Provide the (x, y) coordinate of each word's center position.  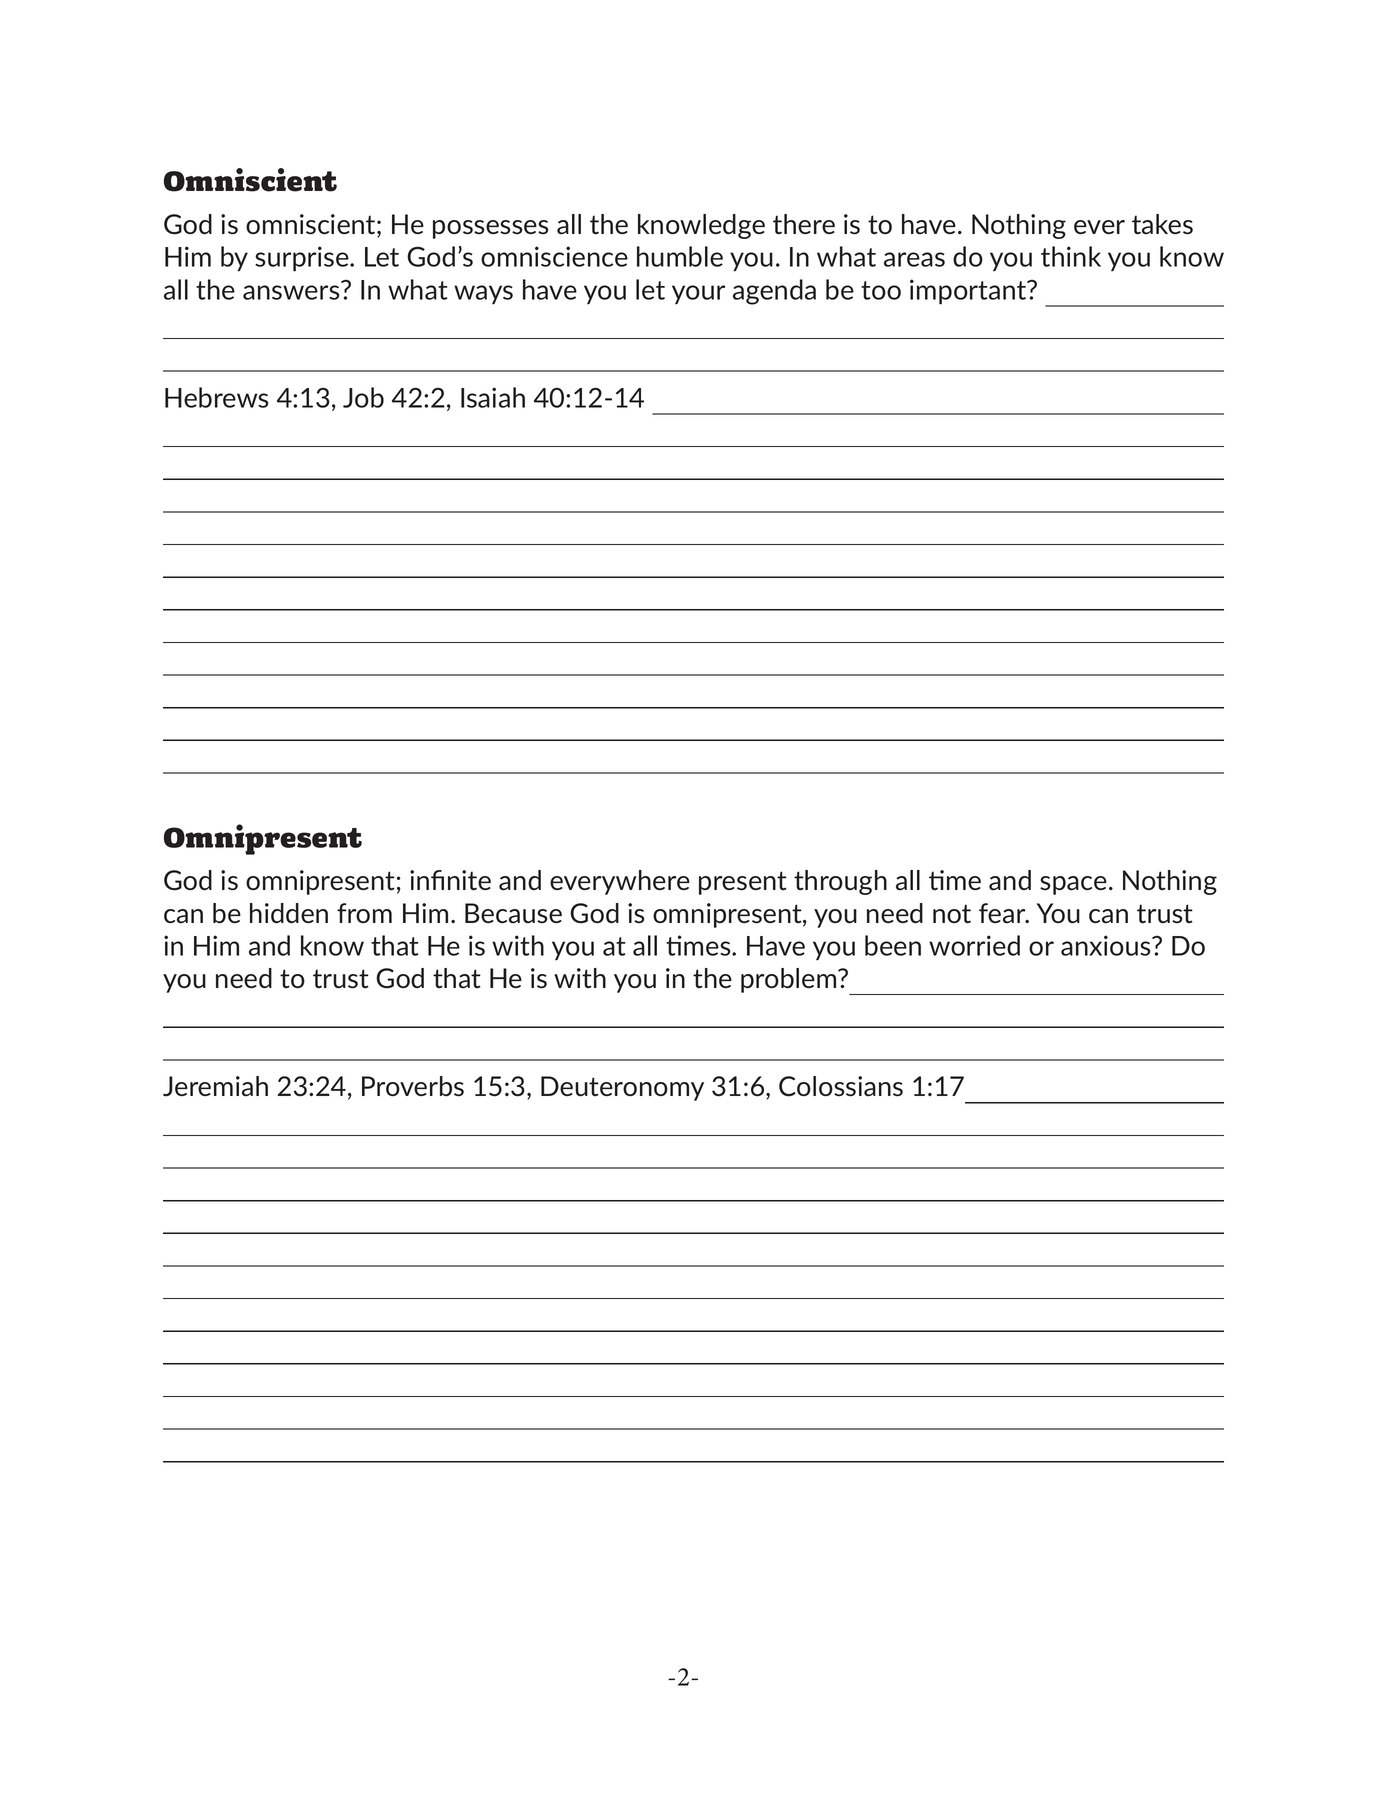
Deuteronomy (622, 1088)
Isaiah (493, 397)
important (969, 292)
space (1073, 885)
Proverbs (413, 1086)
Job (363, 397)
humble (680, 256)
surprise (303, 259)
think (1071, 256)
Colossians (841, 1086)
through (840, 882)
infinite (450, 880)
